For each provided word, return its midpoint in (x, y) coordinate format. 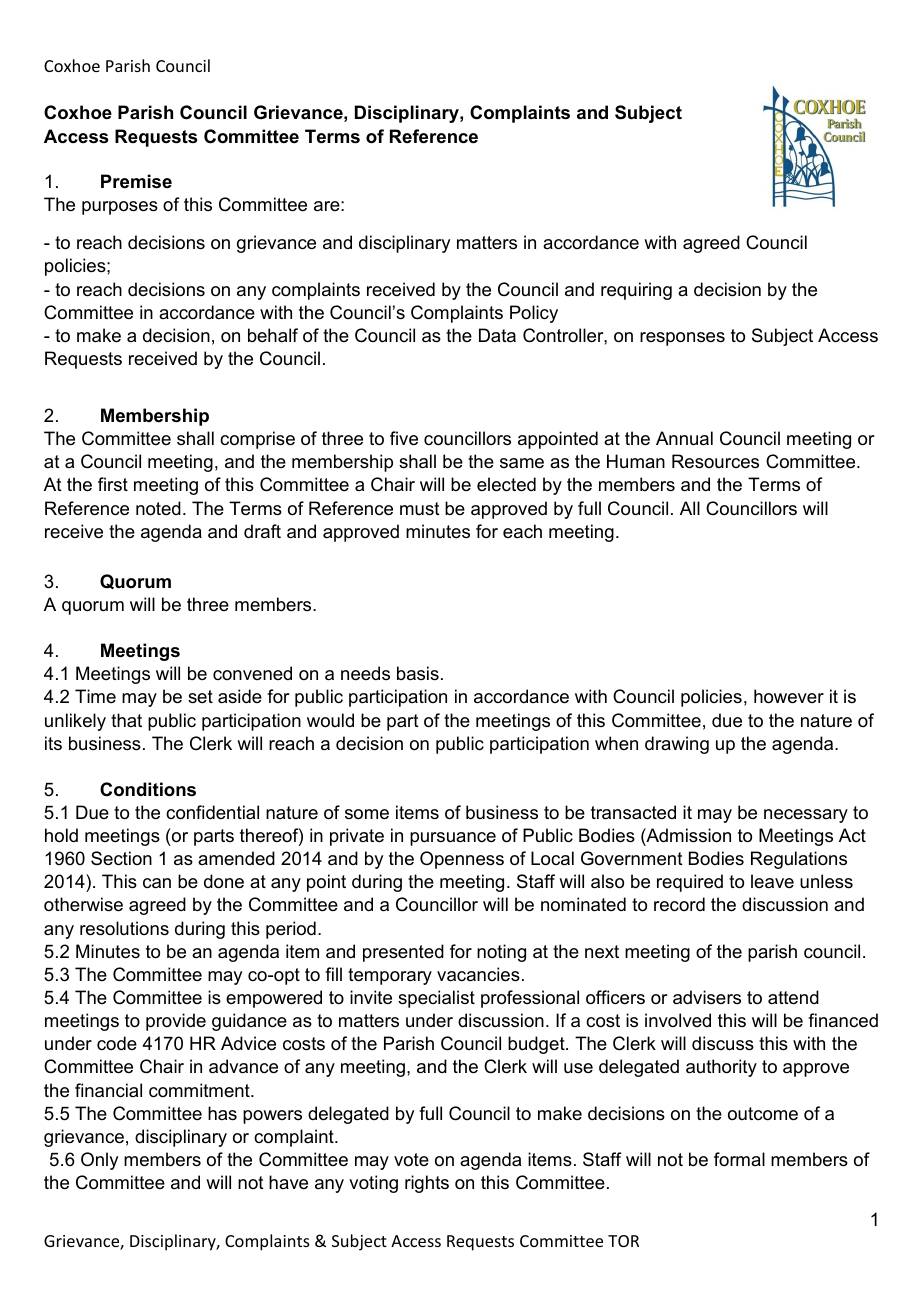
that (126, 720)
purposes (120, 208)
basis (418, 673)
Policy (534, 314)
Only (99, 1161)
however (789, 696)
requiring (636, 291)
